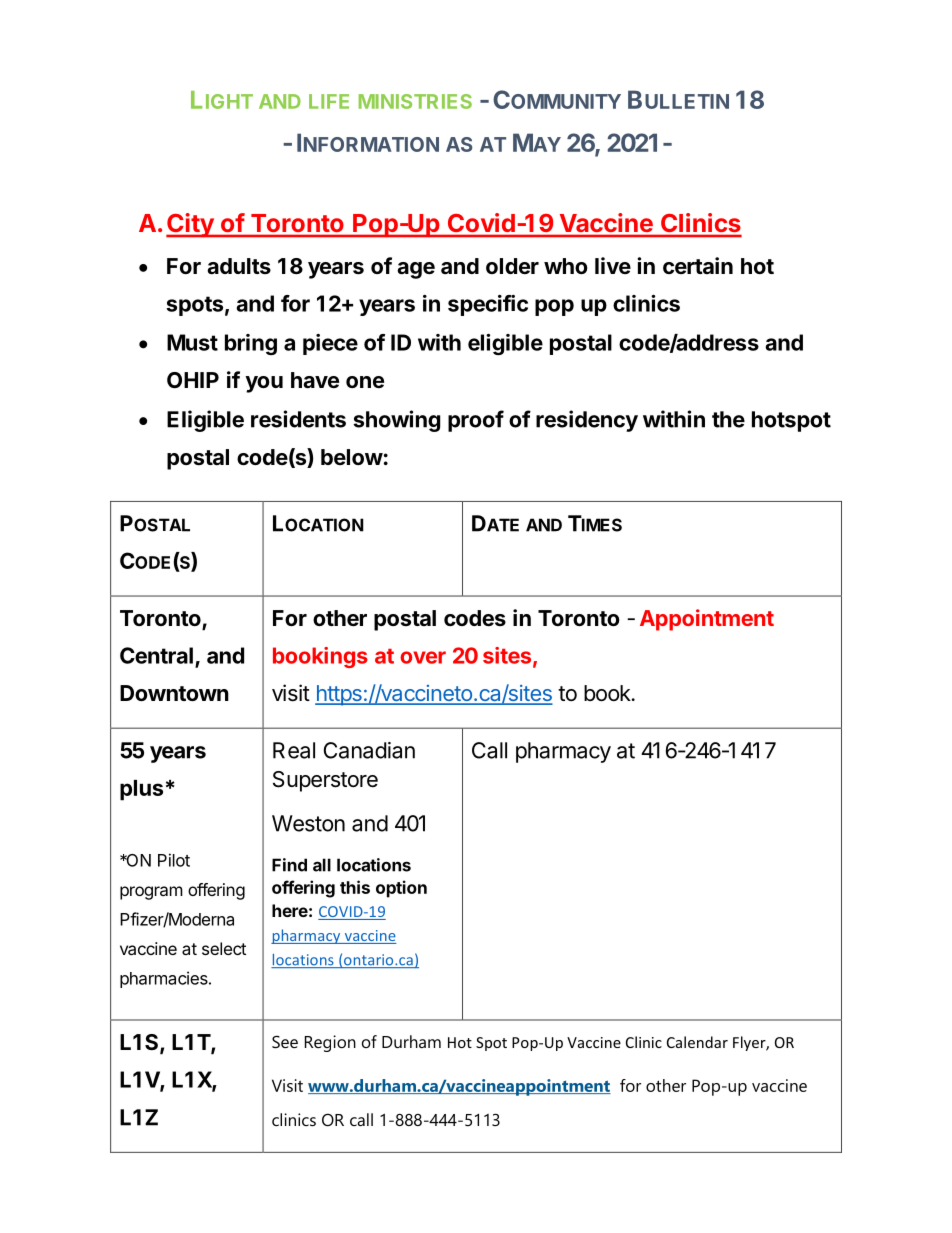  Describe the element at coordinates (613, 265) in the screenshot. I see `live` at that location.
